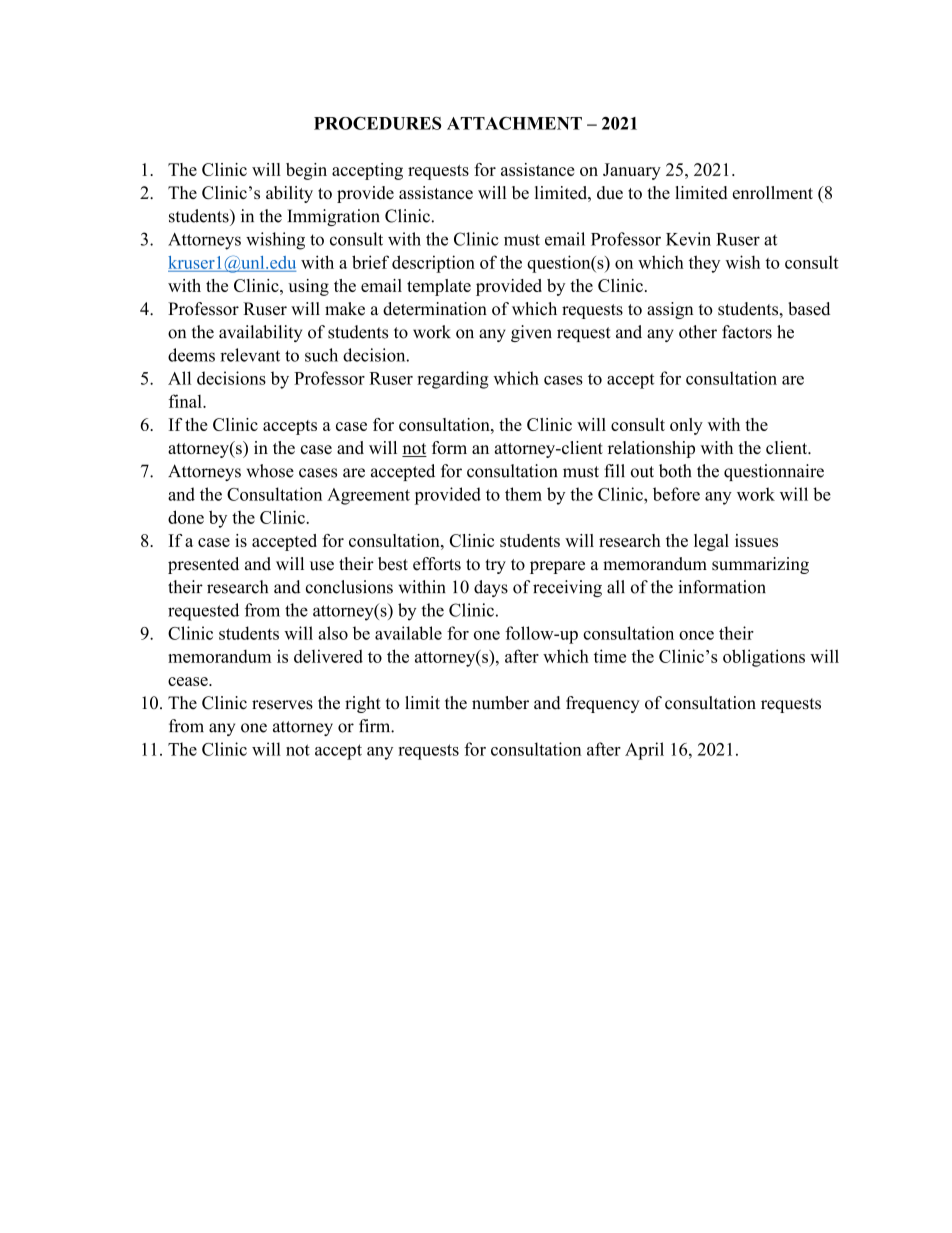  Describe the element at coordinates (514, 123) in the screenshot. I see `ATTACHMENT` at that location.
